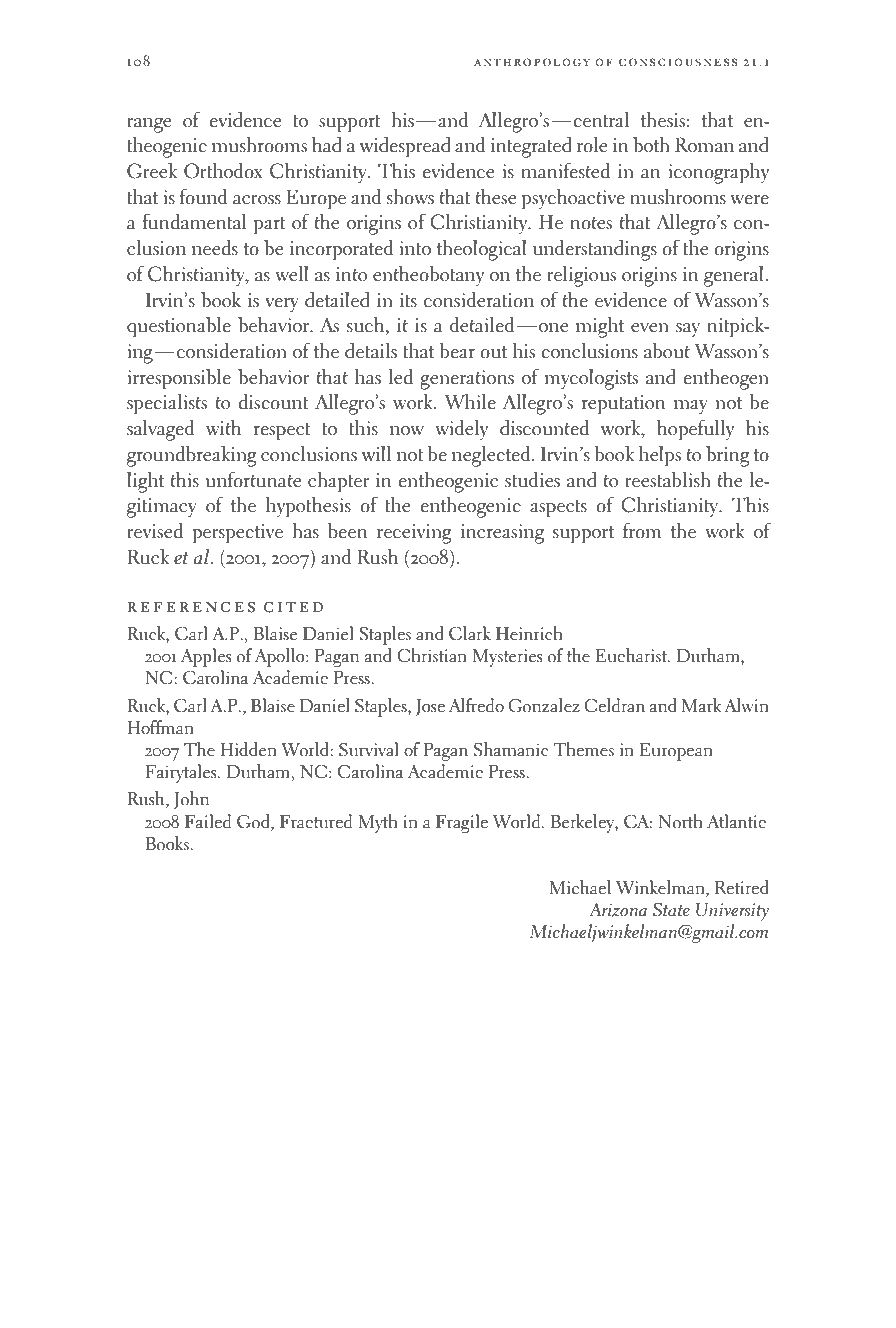 This page has height=1328, width=896. What do you see at coordinates (405, 147) in the page?
I see `widespread` at bounding box center [405, 147].
